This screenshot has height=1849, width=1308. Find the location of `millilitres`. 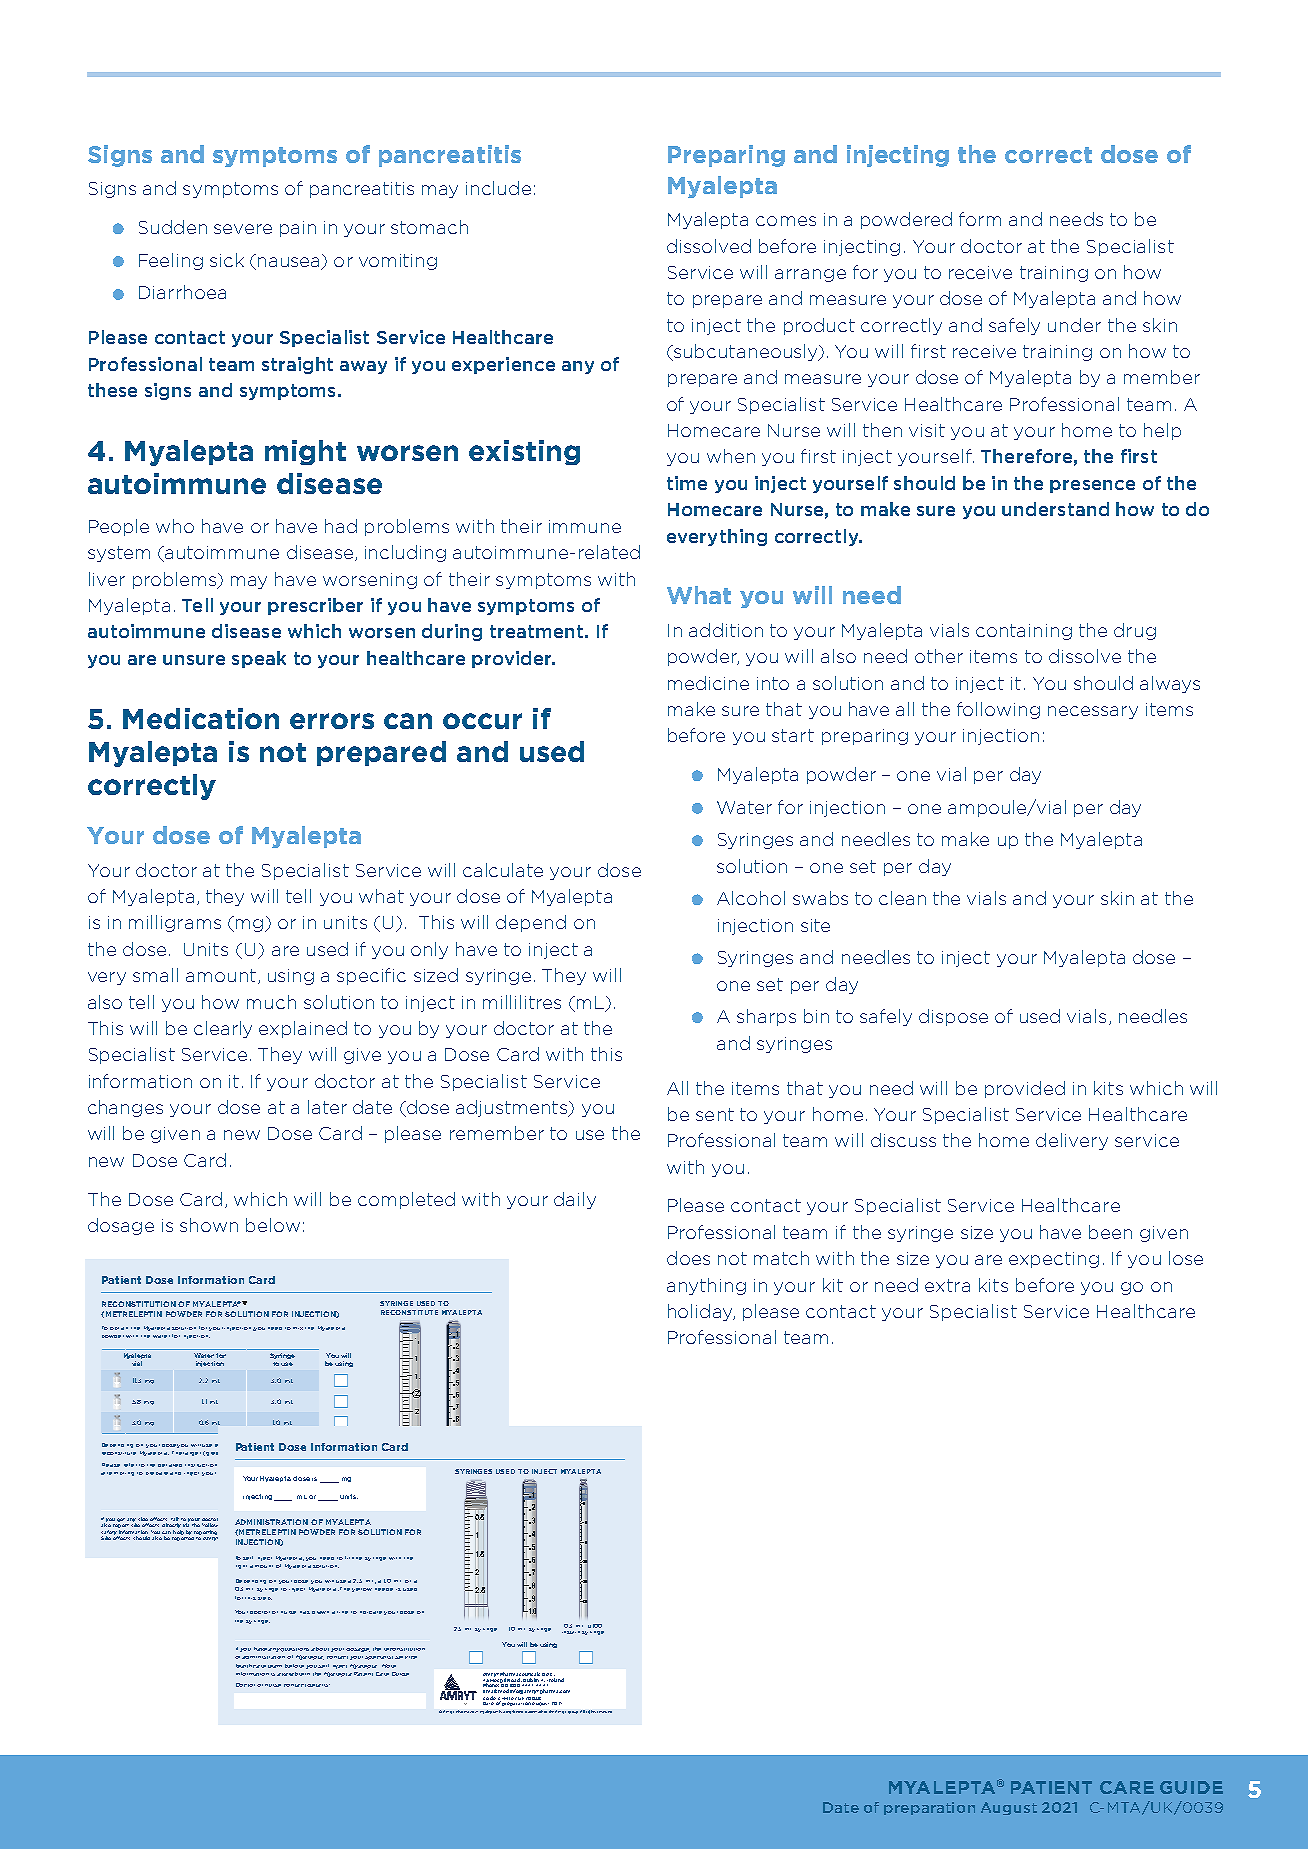

millilitres is located at coordinates (522, 1002).
